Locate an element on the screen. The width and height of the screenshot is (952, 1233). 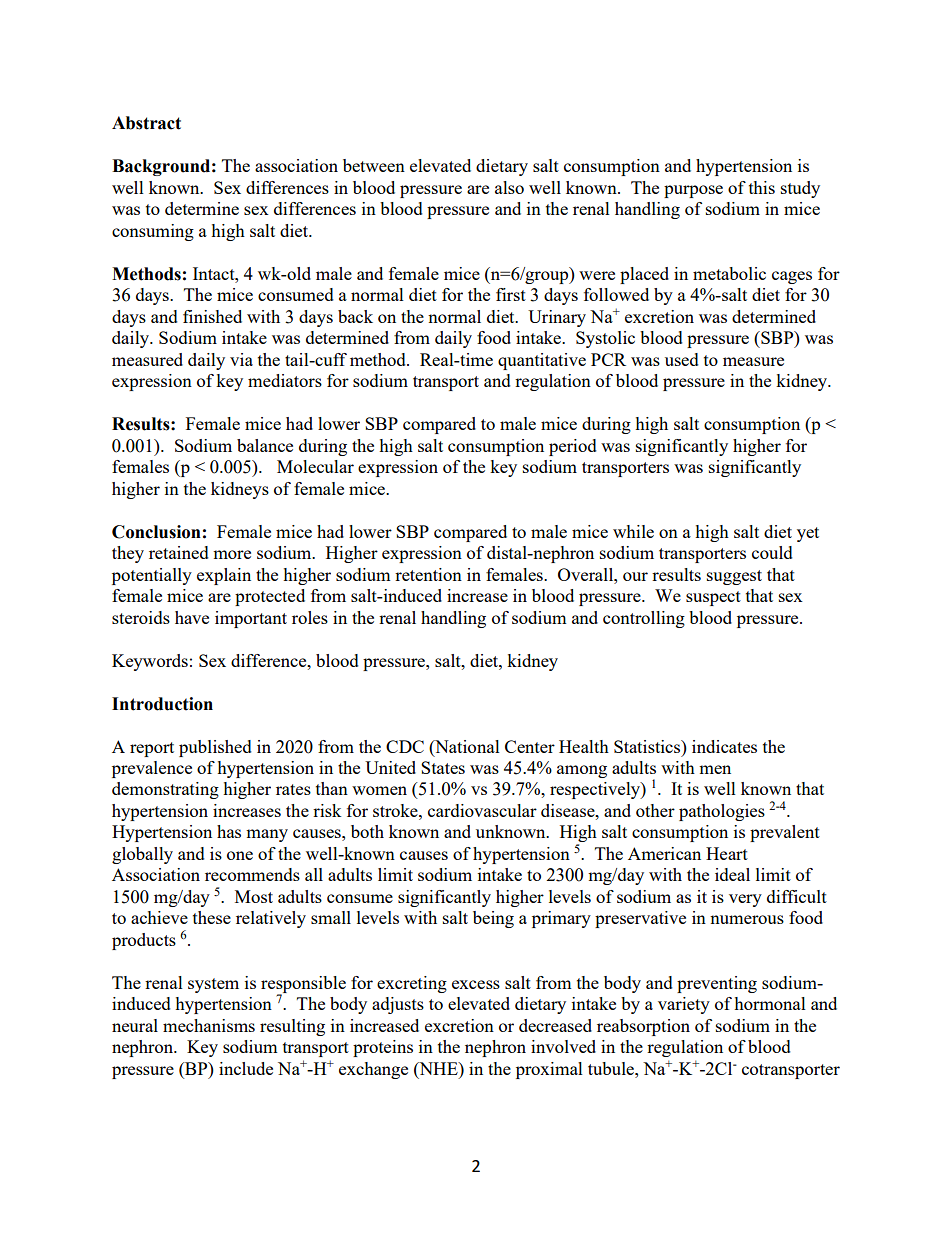
this is located at coordinates (762, 187).
